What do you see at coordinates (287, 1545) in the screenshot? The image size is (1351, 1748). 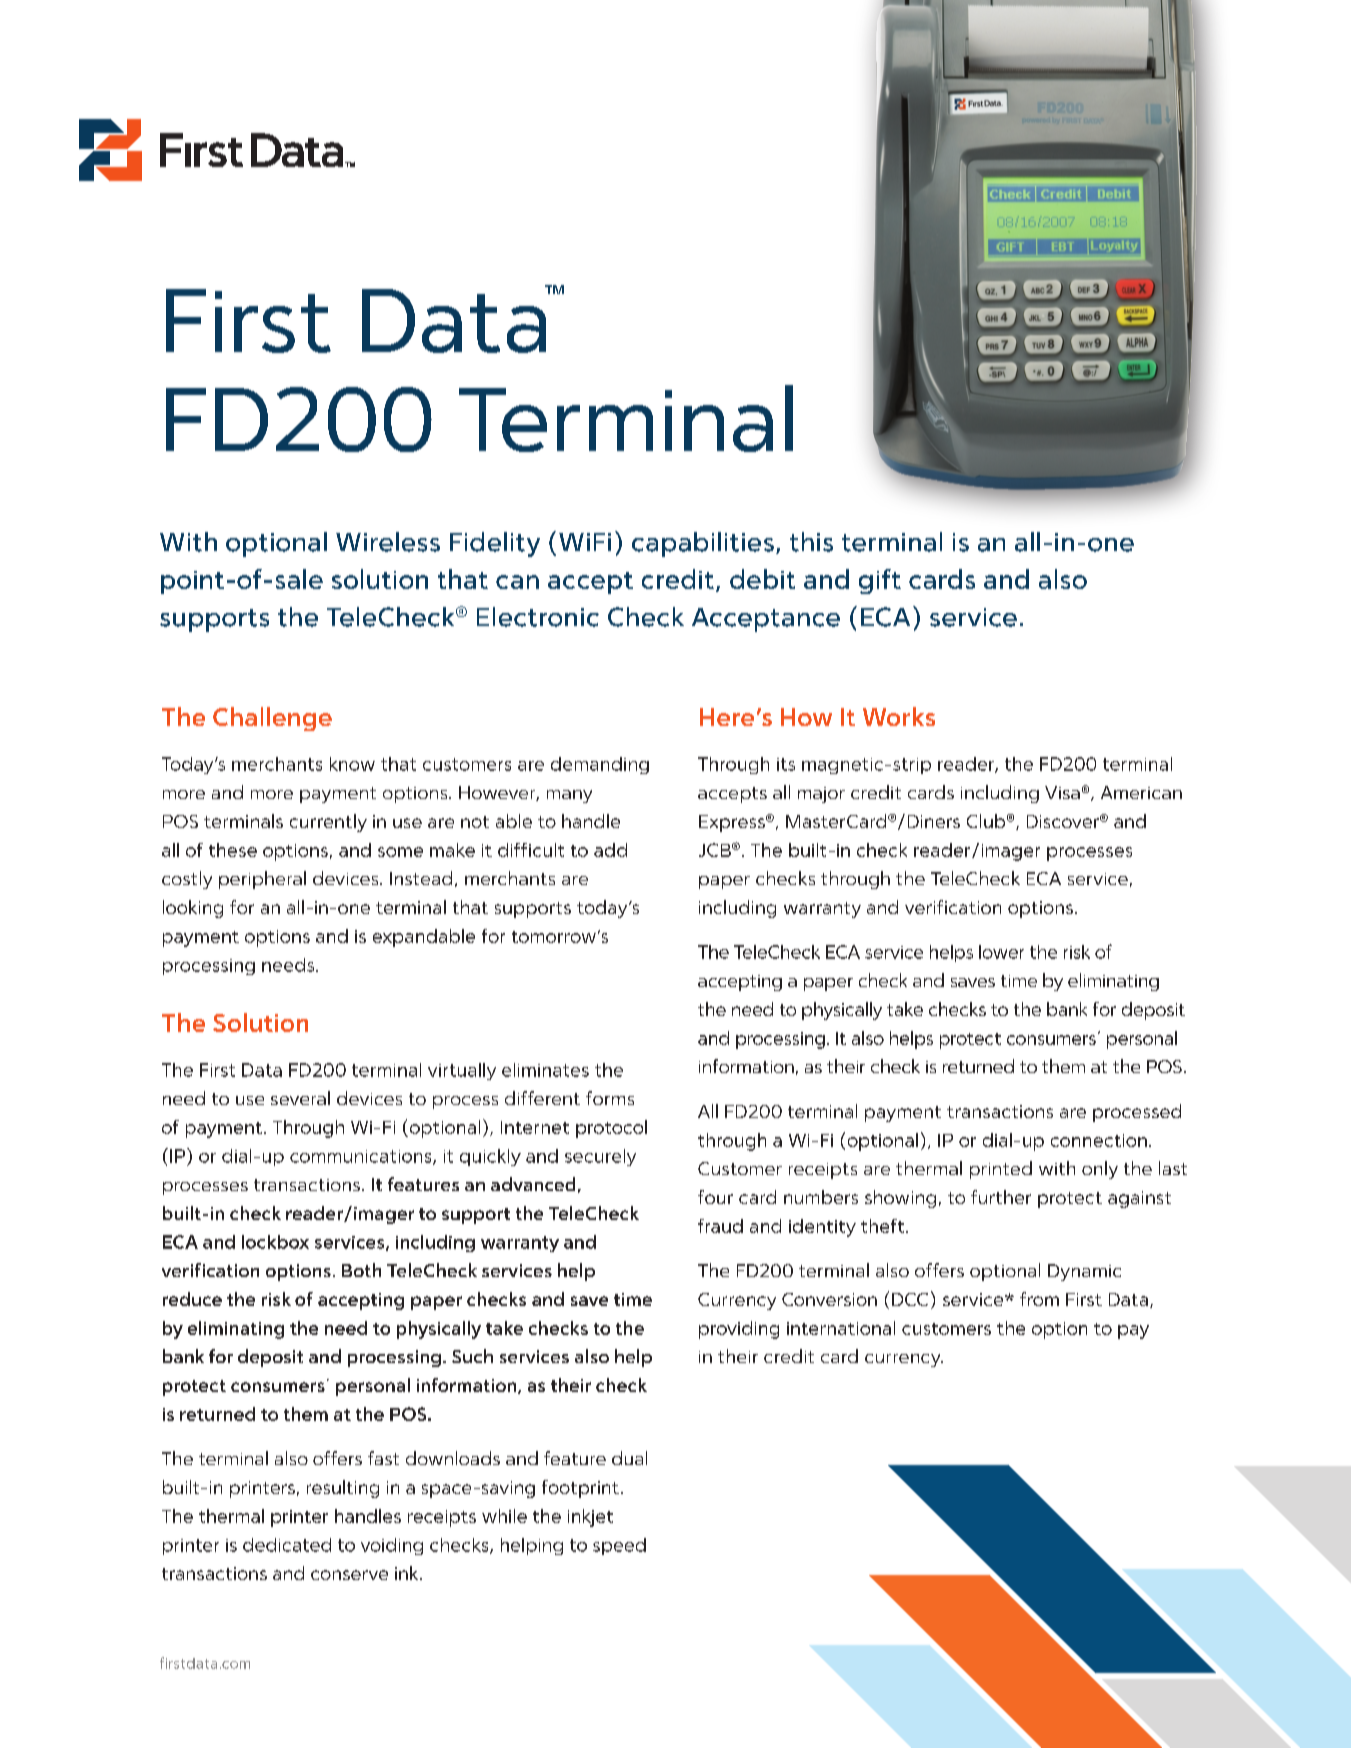 I see `dedicated` at bounding box center [287, 1545].
